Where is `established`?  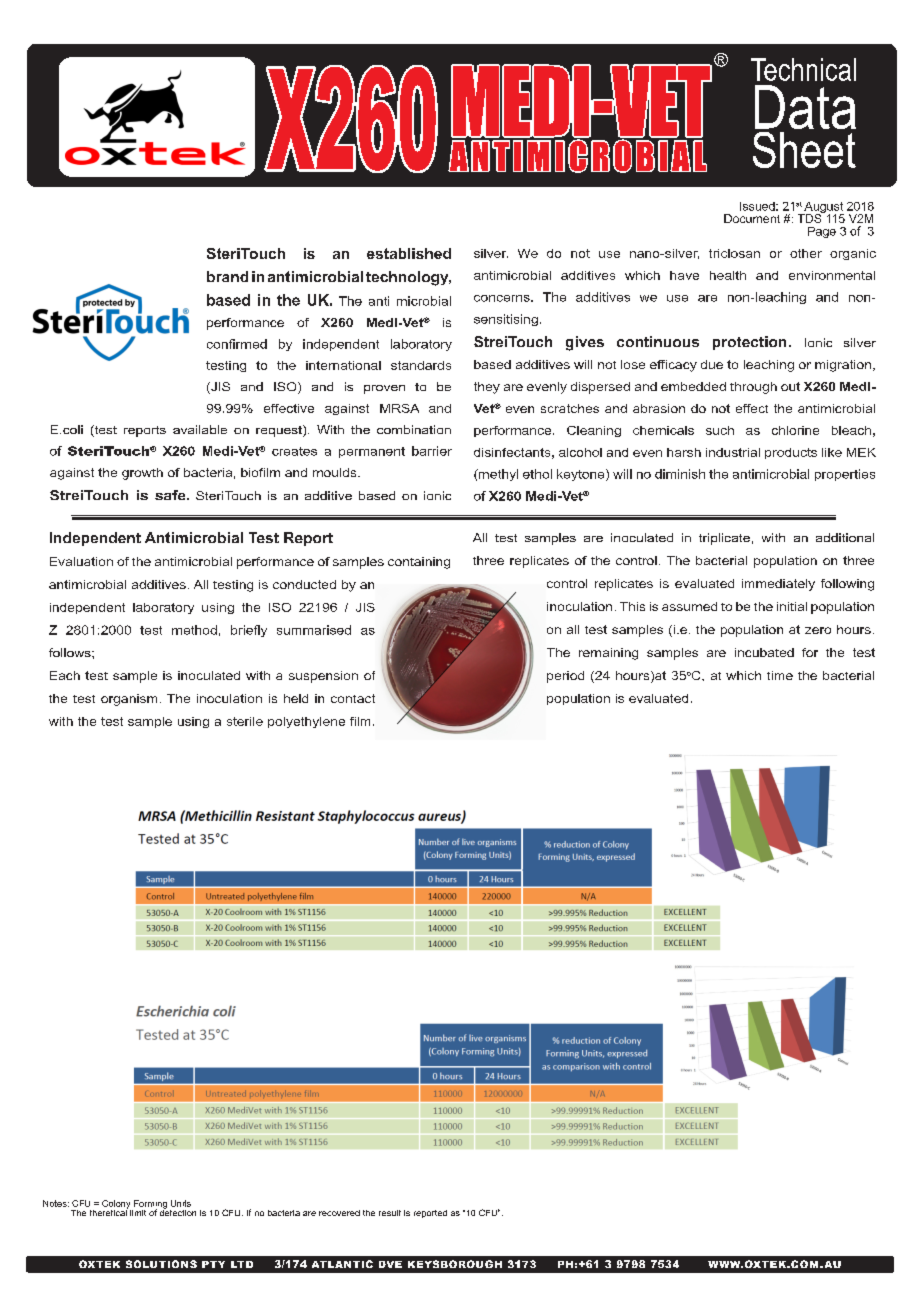
established is located at coordinates (409, 253).
